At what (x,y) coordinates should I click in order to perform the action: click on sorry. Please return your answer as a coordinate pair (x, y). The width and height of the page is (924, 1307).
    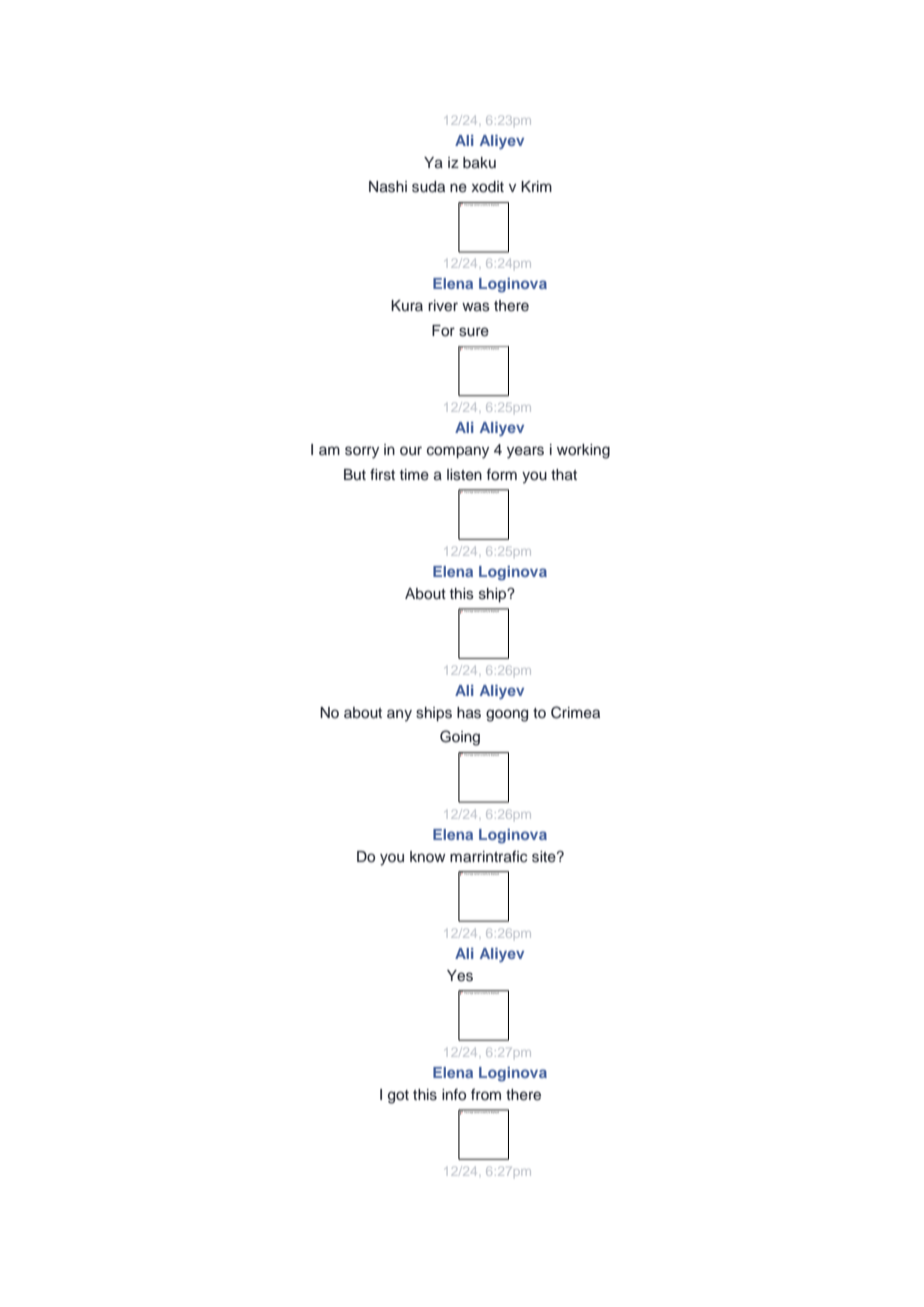
    Looking at the image, I should click on (362, 452).
